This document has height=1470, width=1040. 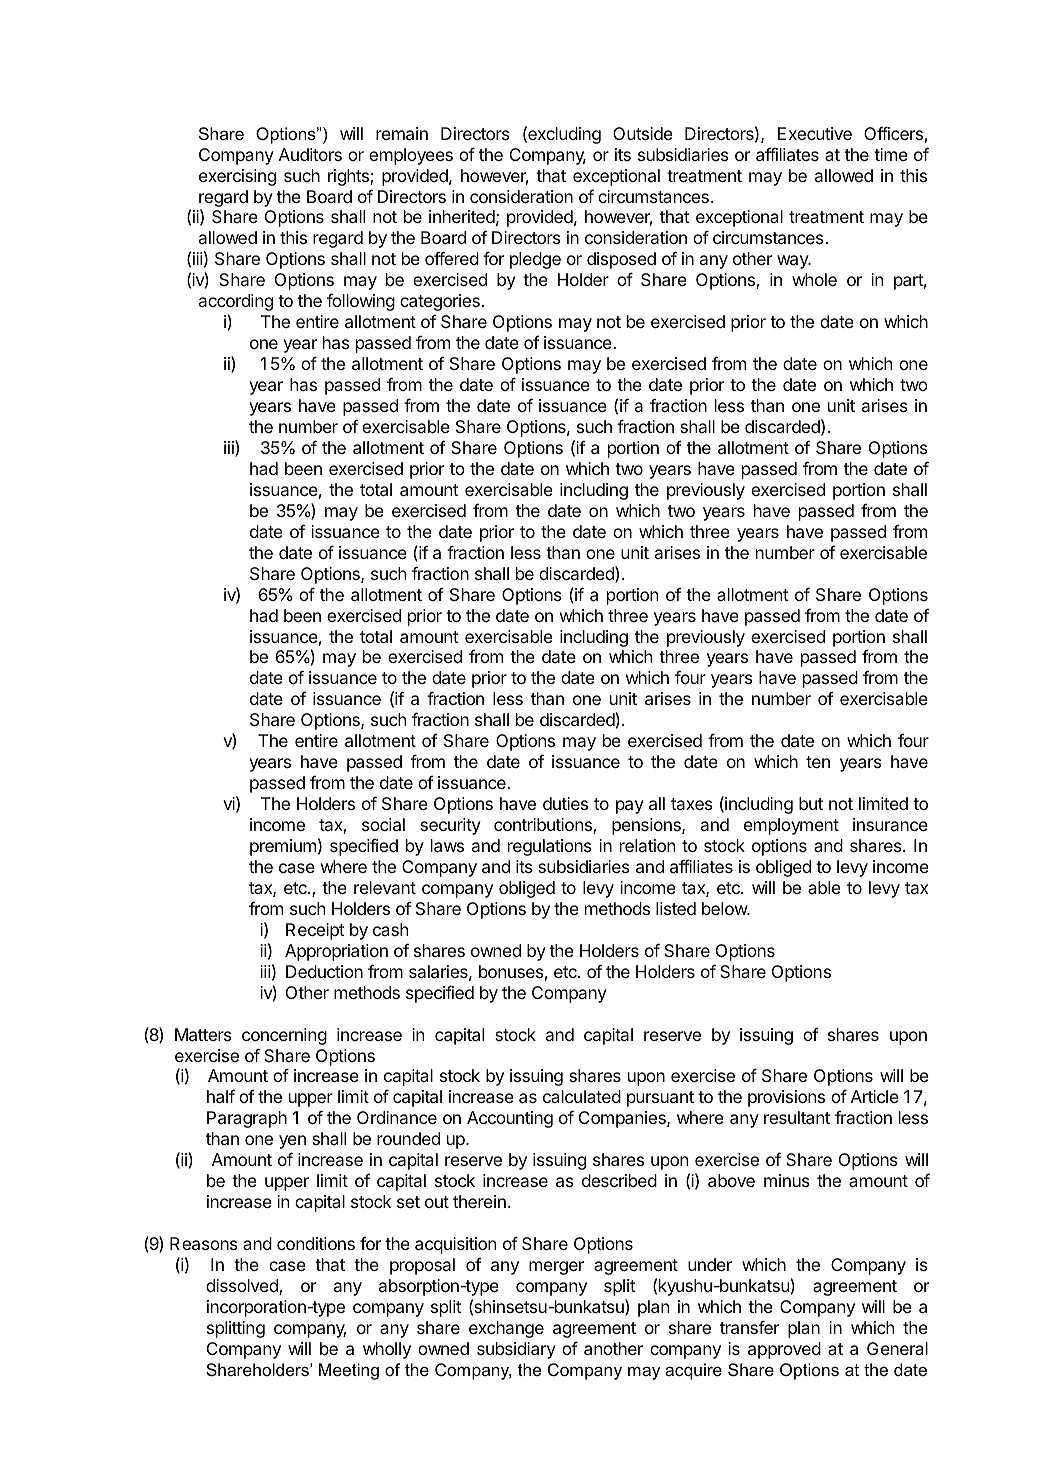 What do you see at coordinates (565, 803) in the document?
I see `duties` at bounding box center [565, 803].
